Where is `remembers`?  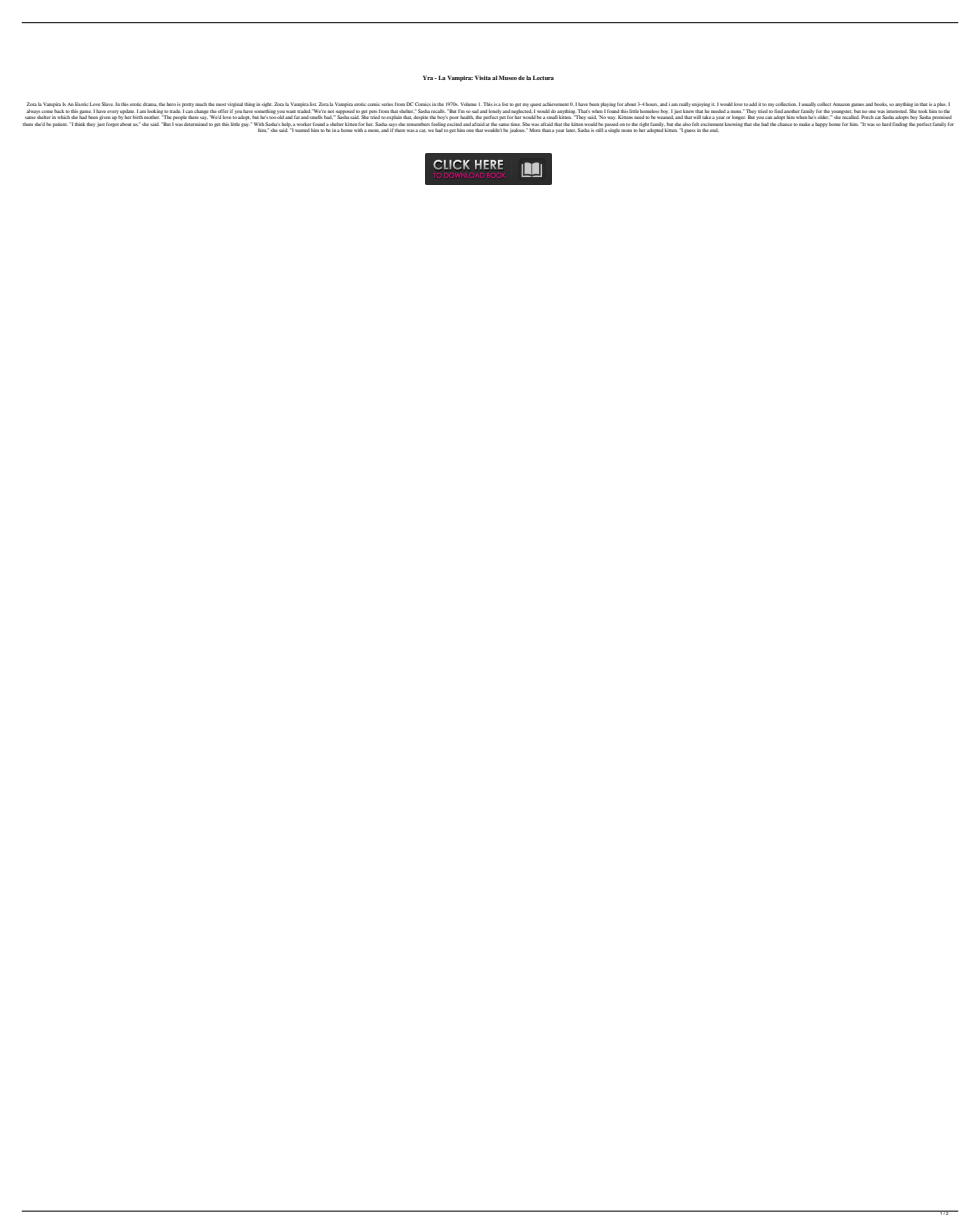
remembers is located at coordinates (418, 124).
